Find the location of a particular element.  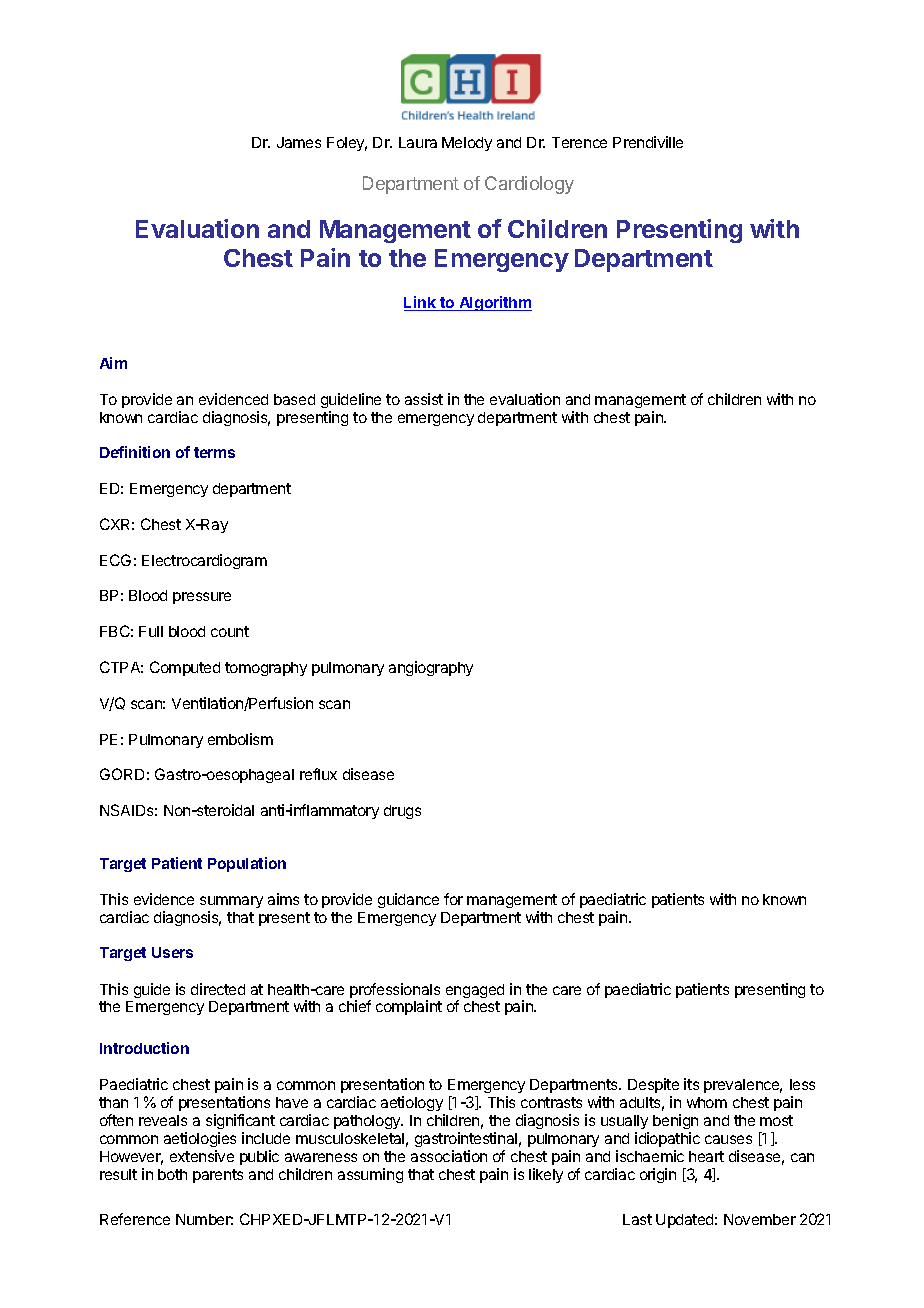

Algorithm is located at coordinates (494, 303).
